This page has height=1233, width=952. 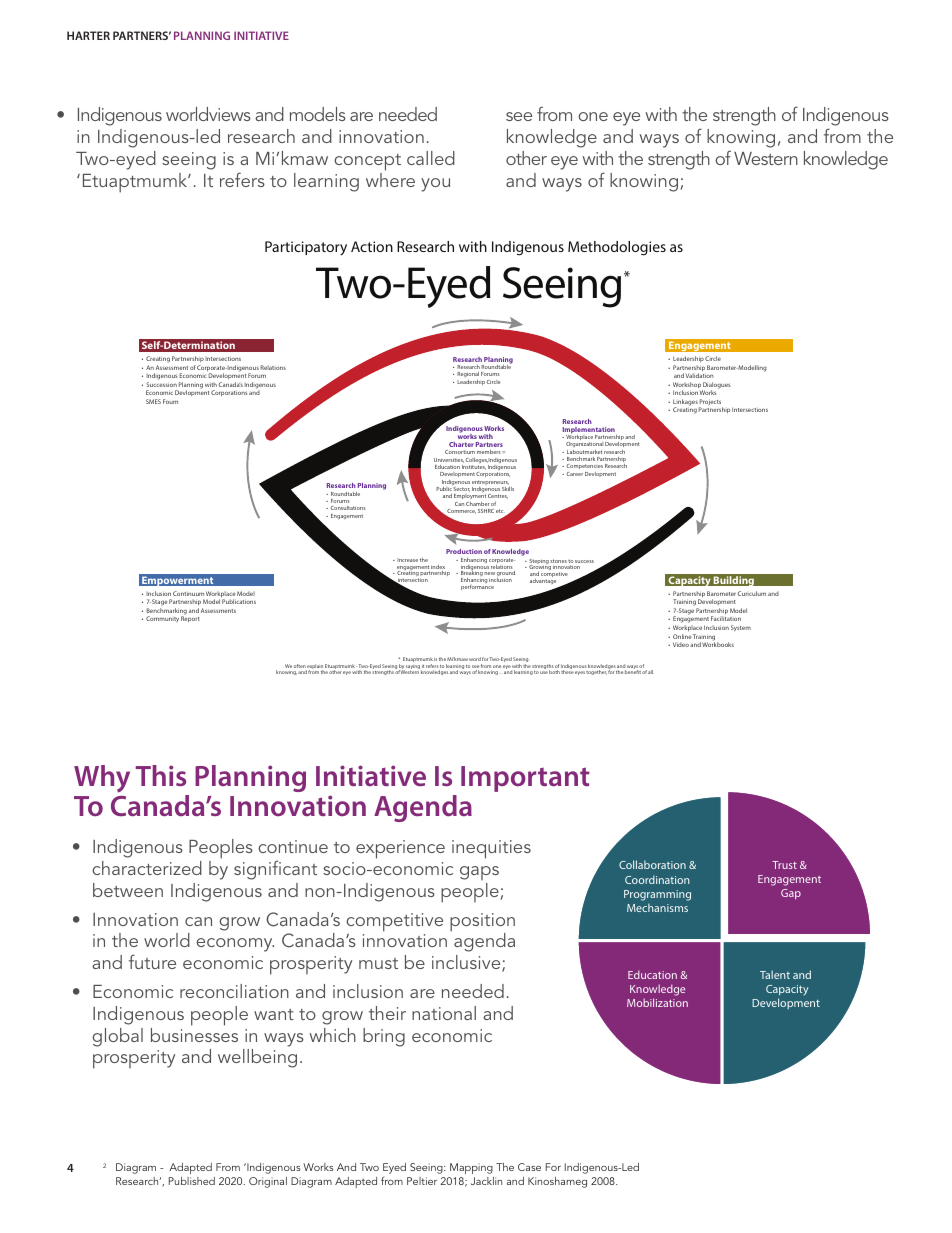 What do you see at coordinates (190, 619) in the page?
I see `Report` at bounding box center [190, 619].
